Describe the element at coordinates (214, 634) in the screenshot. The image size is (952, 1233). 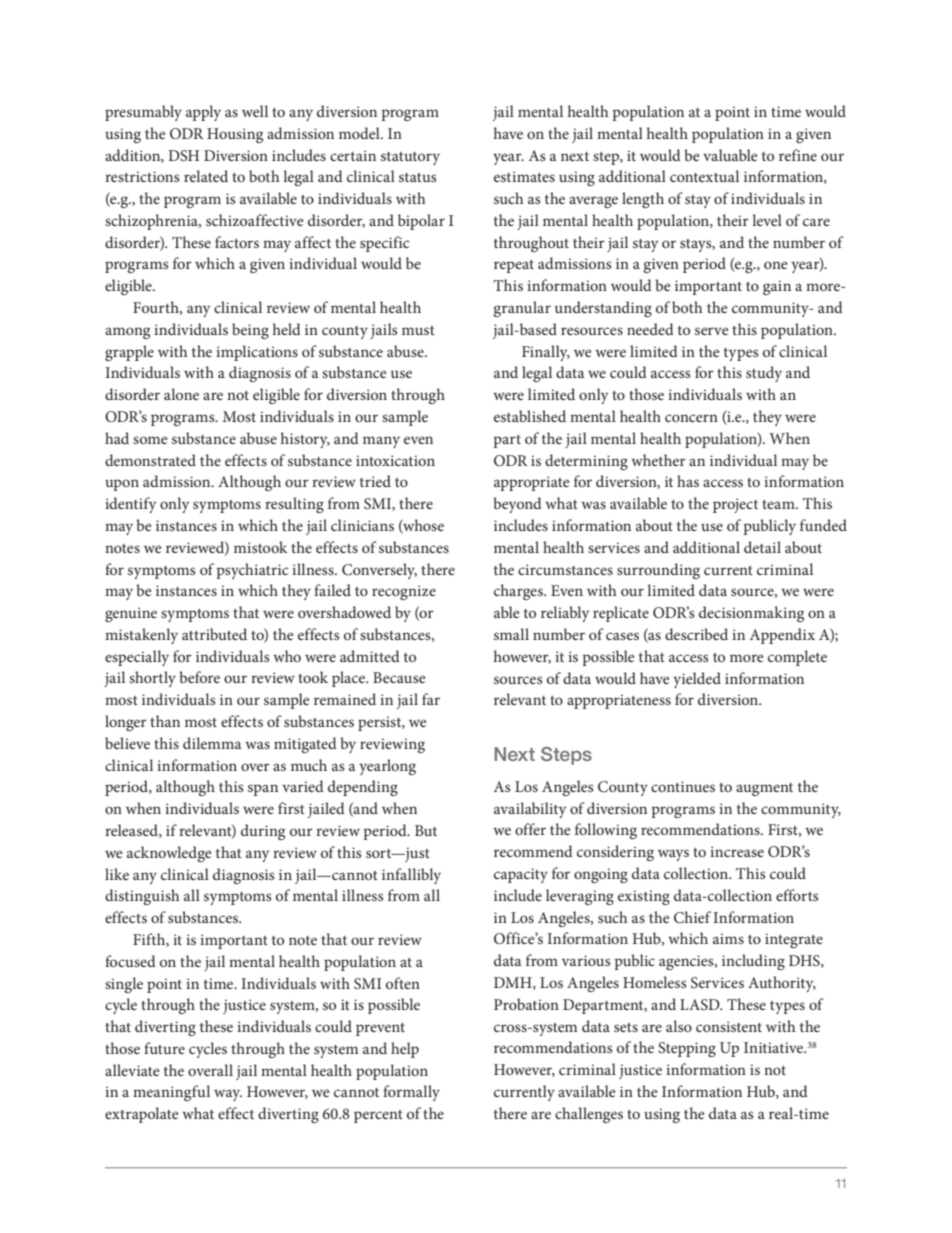
I see `attributed` at that location.
